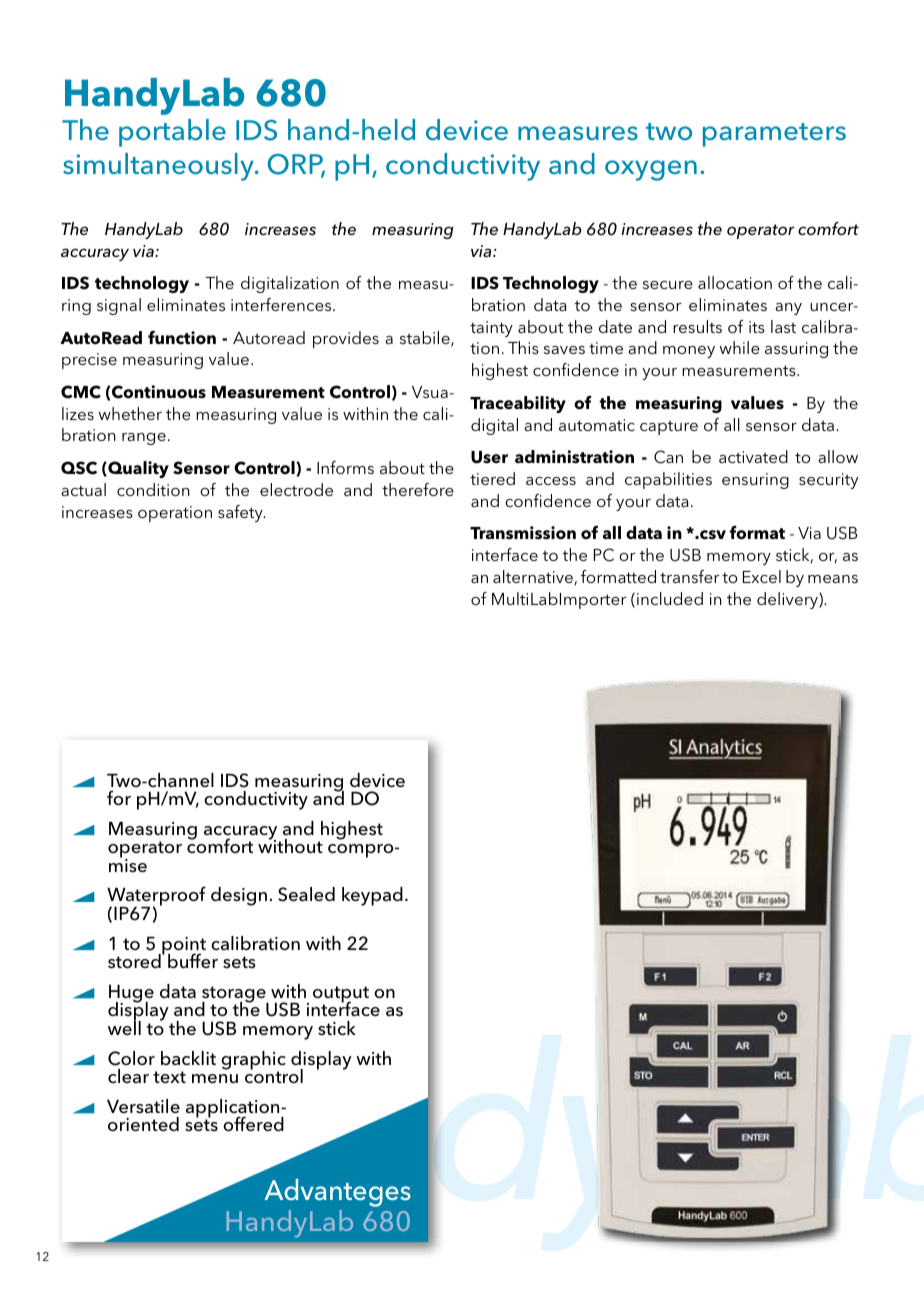 This image has height=1308, width=924. Describe the element at coordinates (774, 135) in the image. I see `parameters` at that location.
